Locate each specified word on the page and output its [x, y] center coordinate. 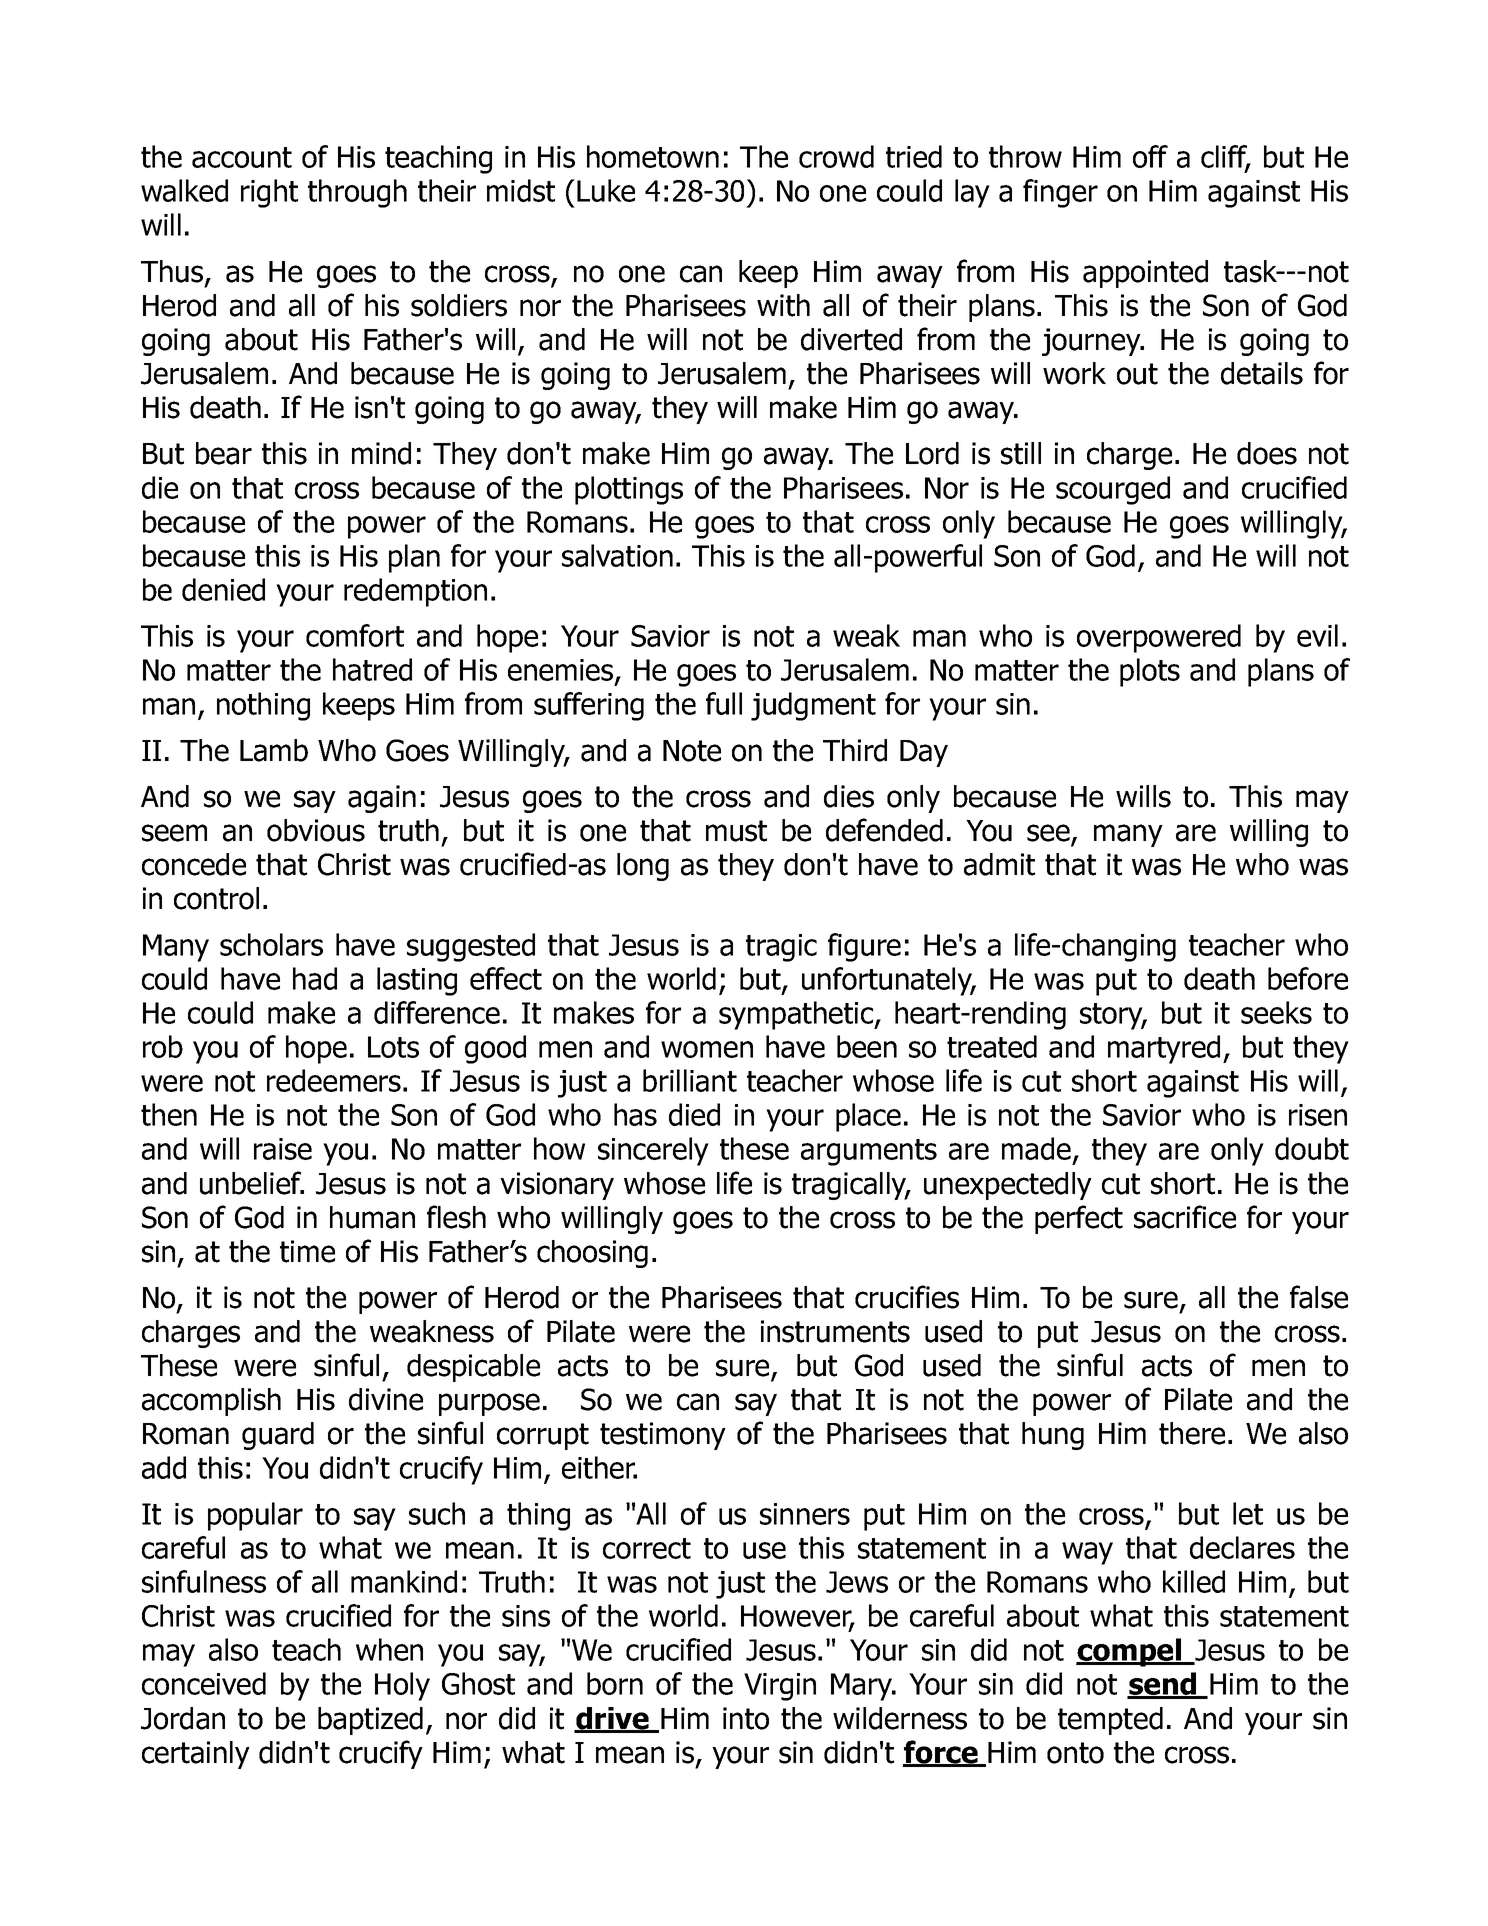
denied [223, 589]
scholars [271, 944]
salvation [617, 555]
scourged [1113, 490]
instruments [835, 1331]
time [307, 1251]
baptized [370, 1721]
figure [864, 947]
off [1150, 156]
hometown [653, 156]
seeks [1276, 1012]
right [269, 193]
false [1319, 1297]
